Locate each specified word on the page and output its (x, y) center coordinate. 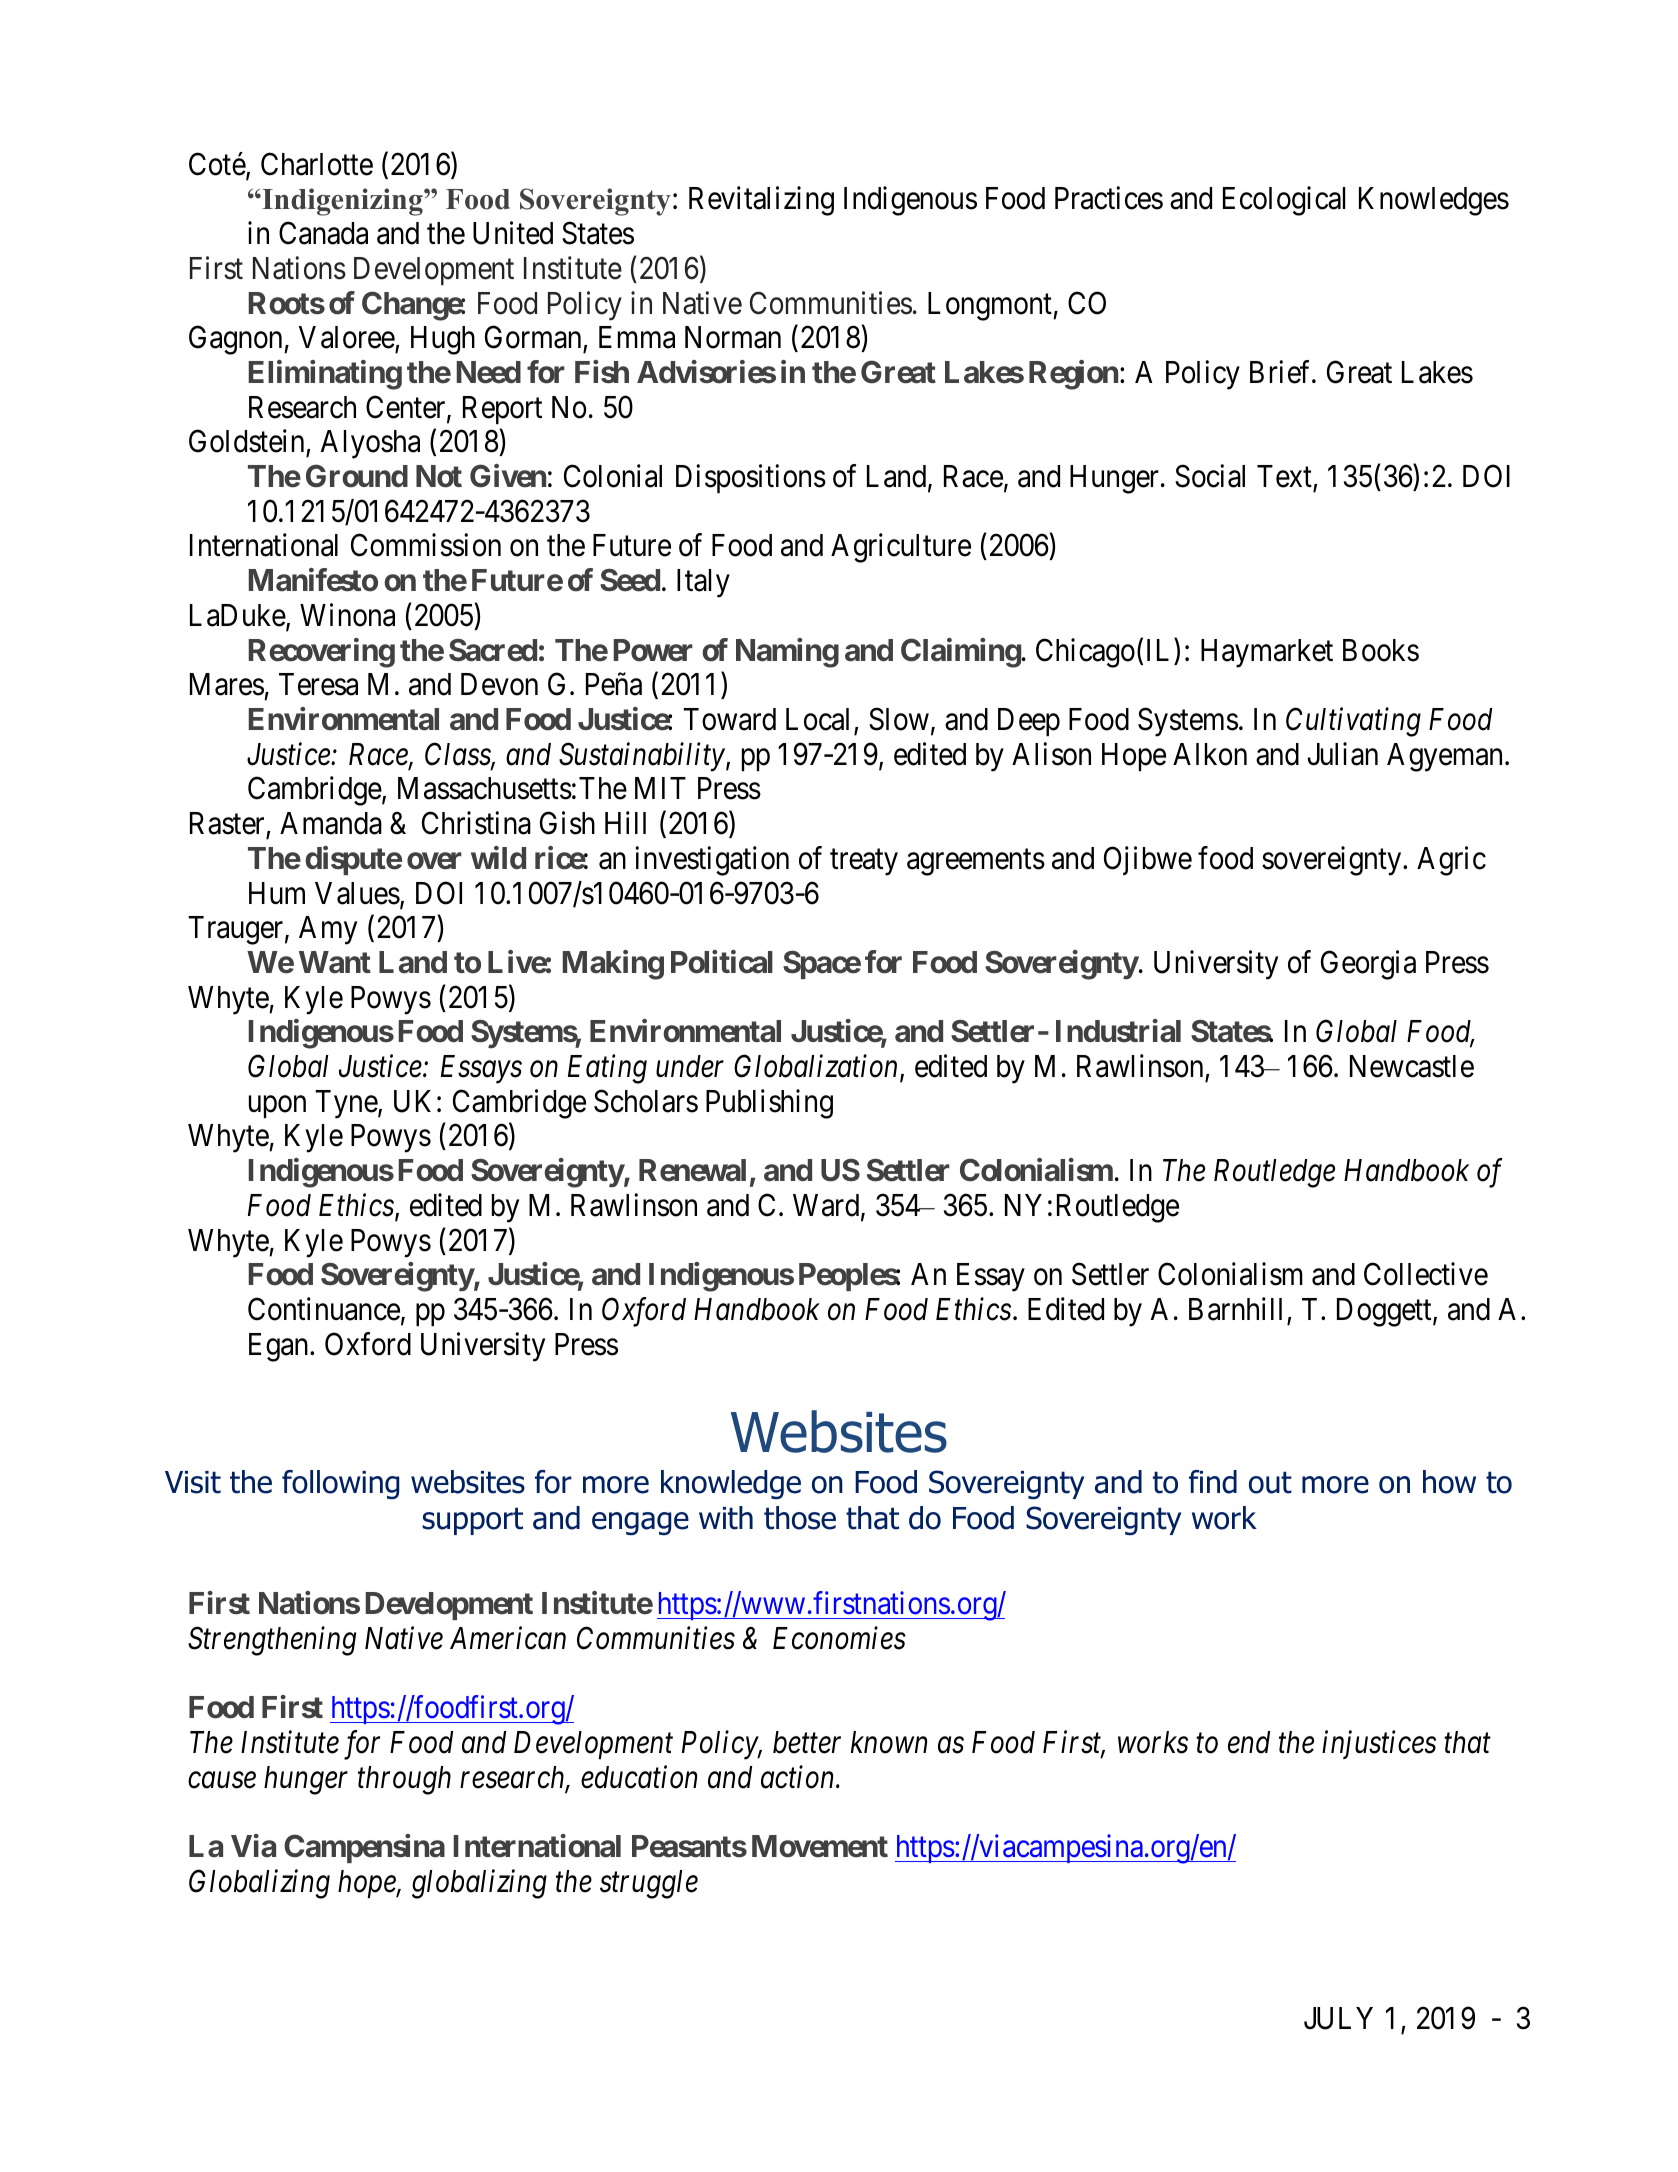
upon (277, 1107)
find (1213, 1482)
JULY (1338, 2018)
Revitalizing (761, 201)
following (340, 1485)
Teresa (318, 684)
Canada (323, 233)
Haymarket (1267, 653)
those (800, 1518)
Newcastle (1412, 1066)
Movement (820, 1846)
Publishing (769, 1104)
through (404, 1780)
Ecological (1284, 201)
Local (817, 719)
